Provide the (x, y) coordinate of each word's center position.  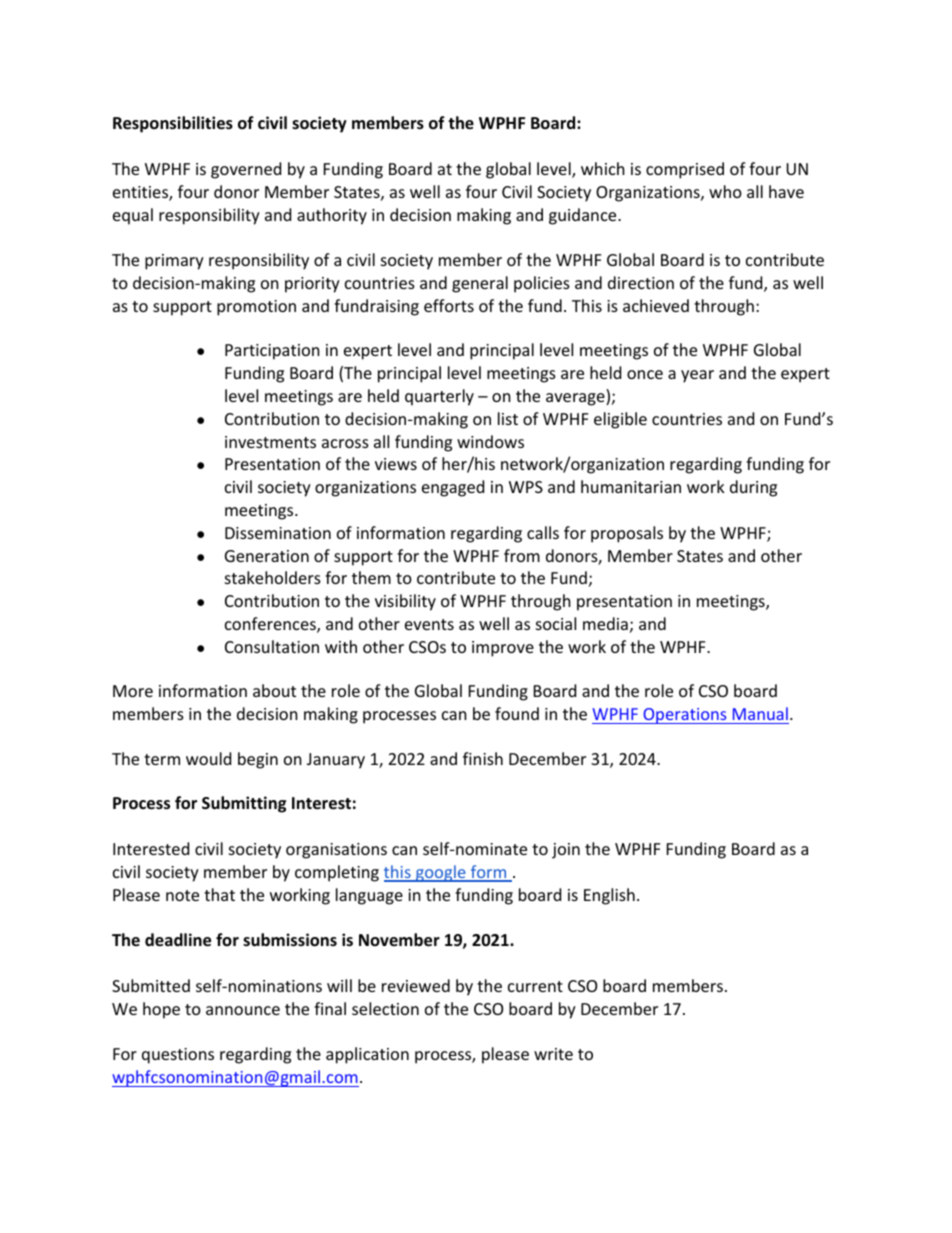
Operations (685, 716)
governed (246, 170)
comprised (685, 170)
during (753, 488)
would (208, 758)
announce (243, 1010)
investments (270, 442)
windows (490, 441)
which (603, 168)
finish (483, 758)
